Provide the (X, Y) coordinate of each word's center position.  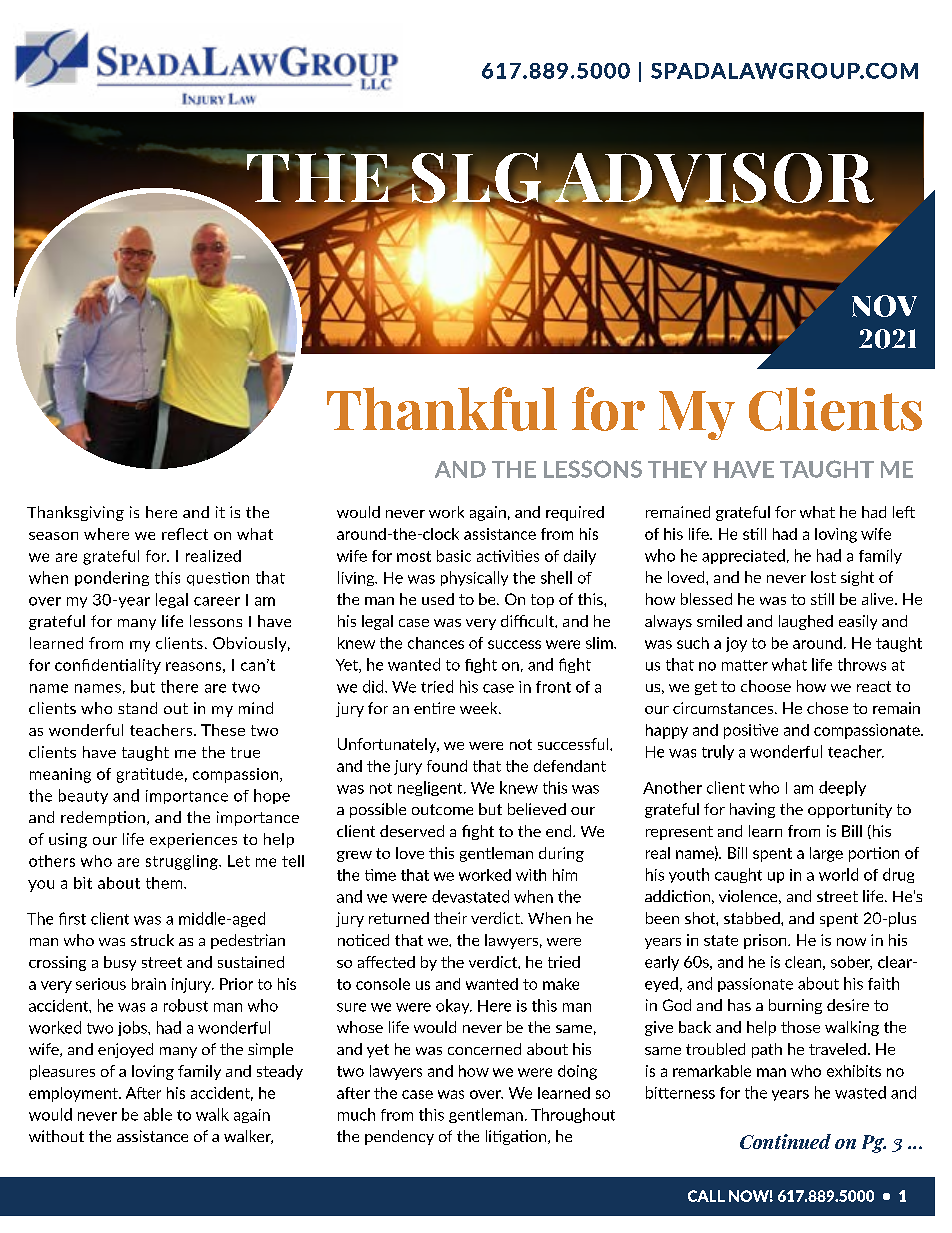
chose (827, 708)
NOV (884, 306)
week (480, 708)
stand (137, 708)
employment (74, 1094)
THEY (677, 469)
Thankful (442, 409)
